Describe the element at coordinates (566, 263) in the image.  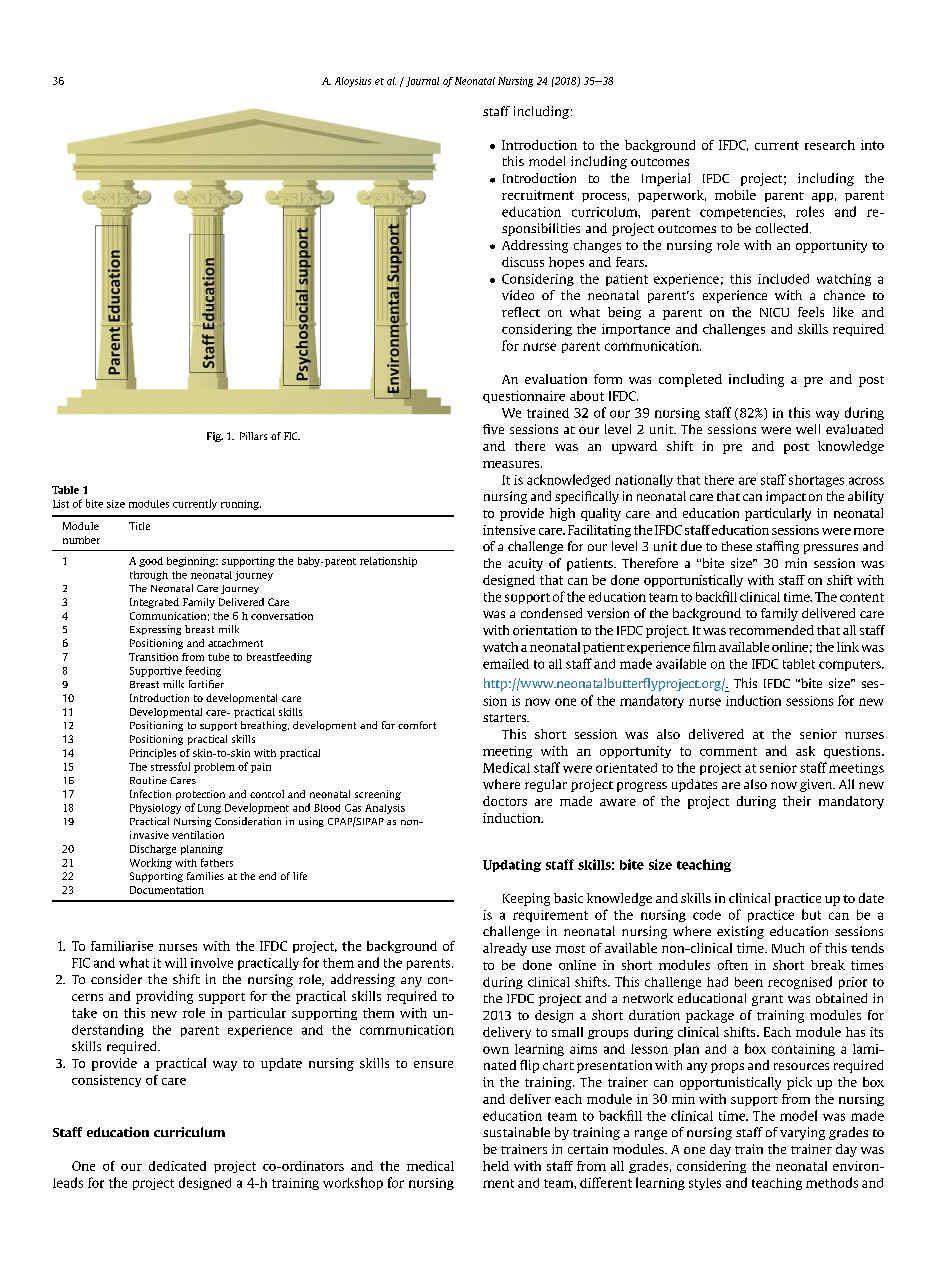
I see `hopes` at that location.
